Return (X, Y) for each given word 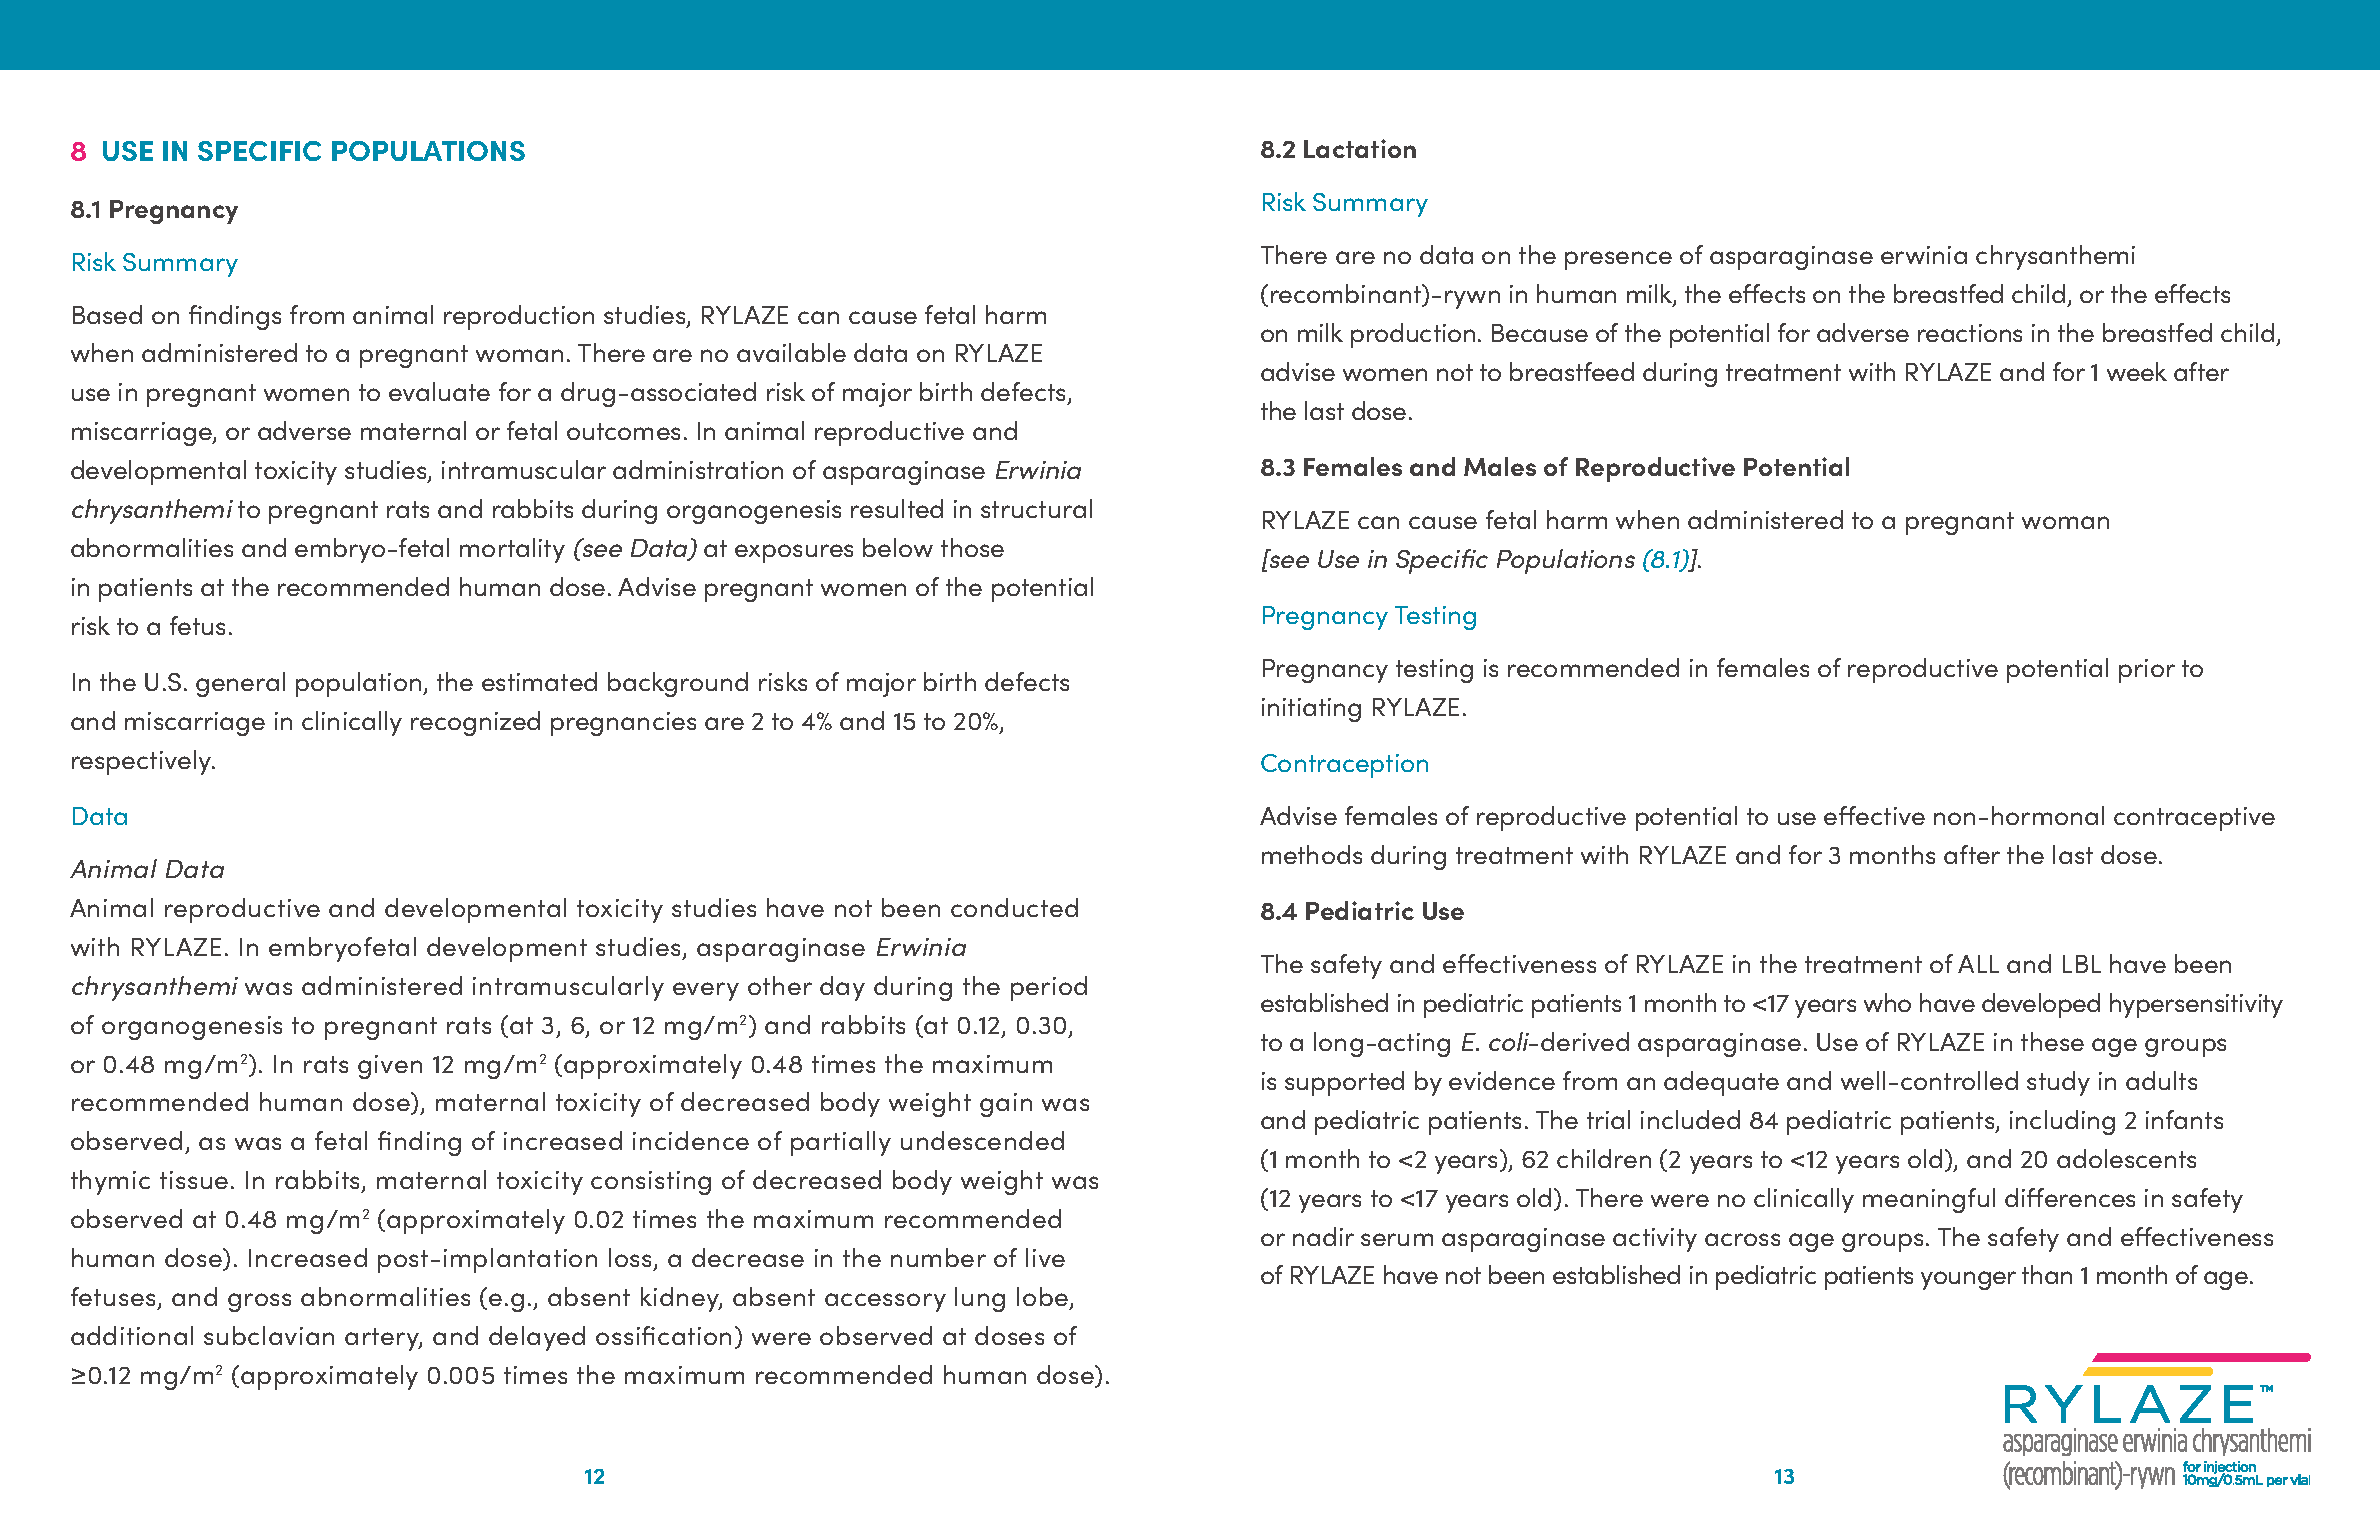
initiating (1311, 710)
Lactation (1360, 148)
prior (2147, 671)
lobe (1044, 1298)
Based (107, 314)
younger (1968, 1280)
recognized (475, 723)
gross (259, 1302)
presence (1618, 260)
